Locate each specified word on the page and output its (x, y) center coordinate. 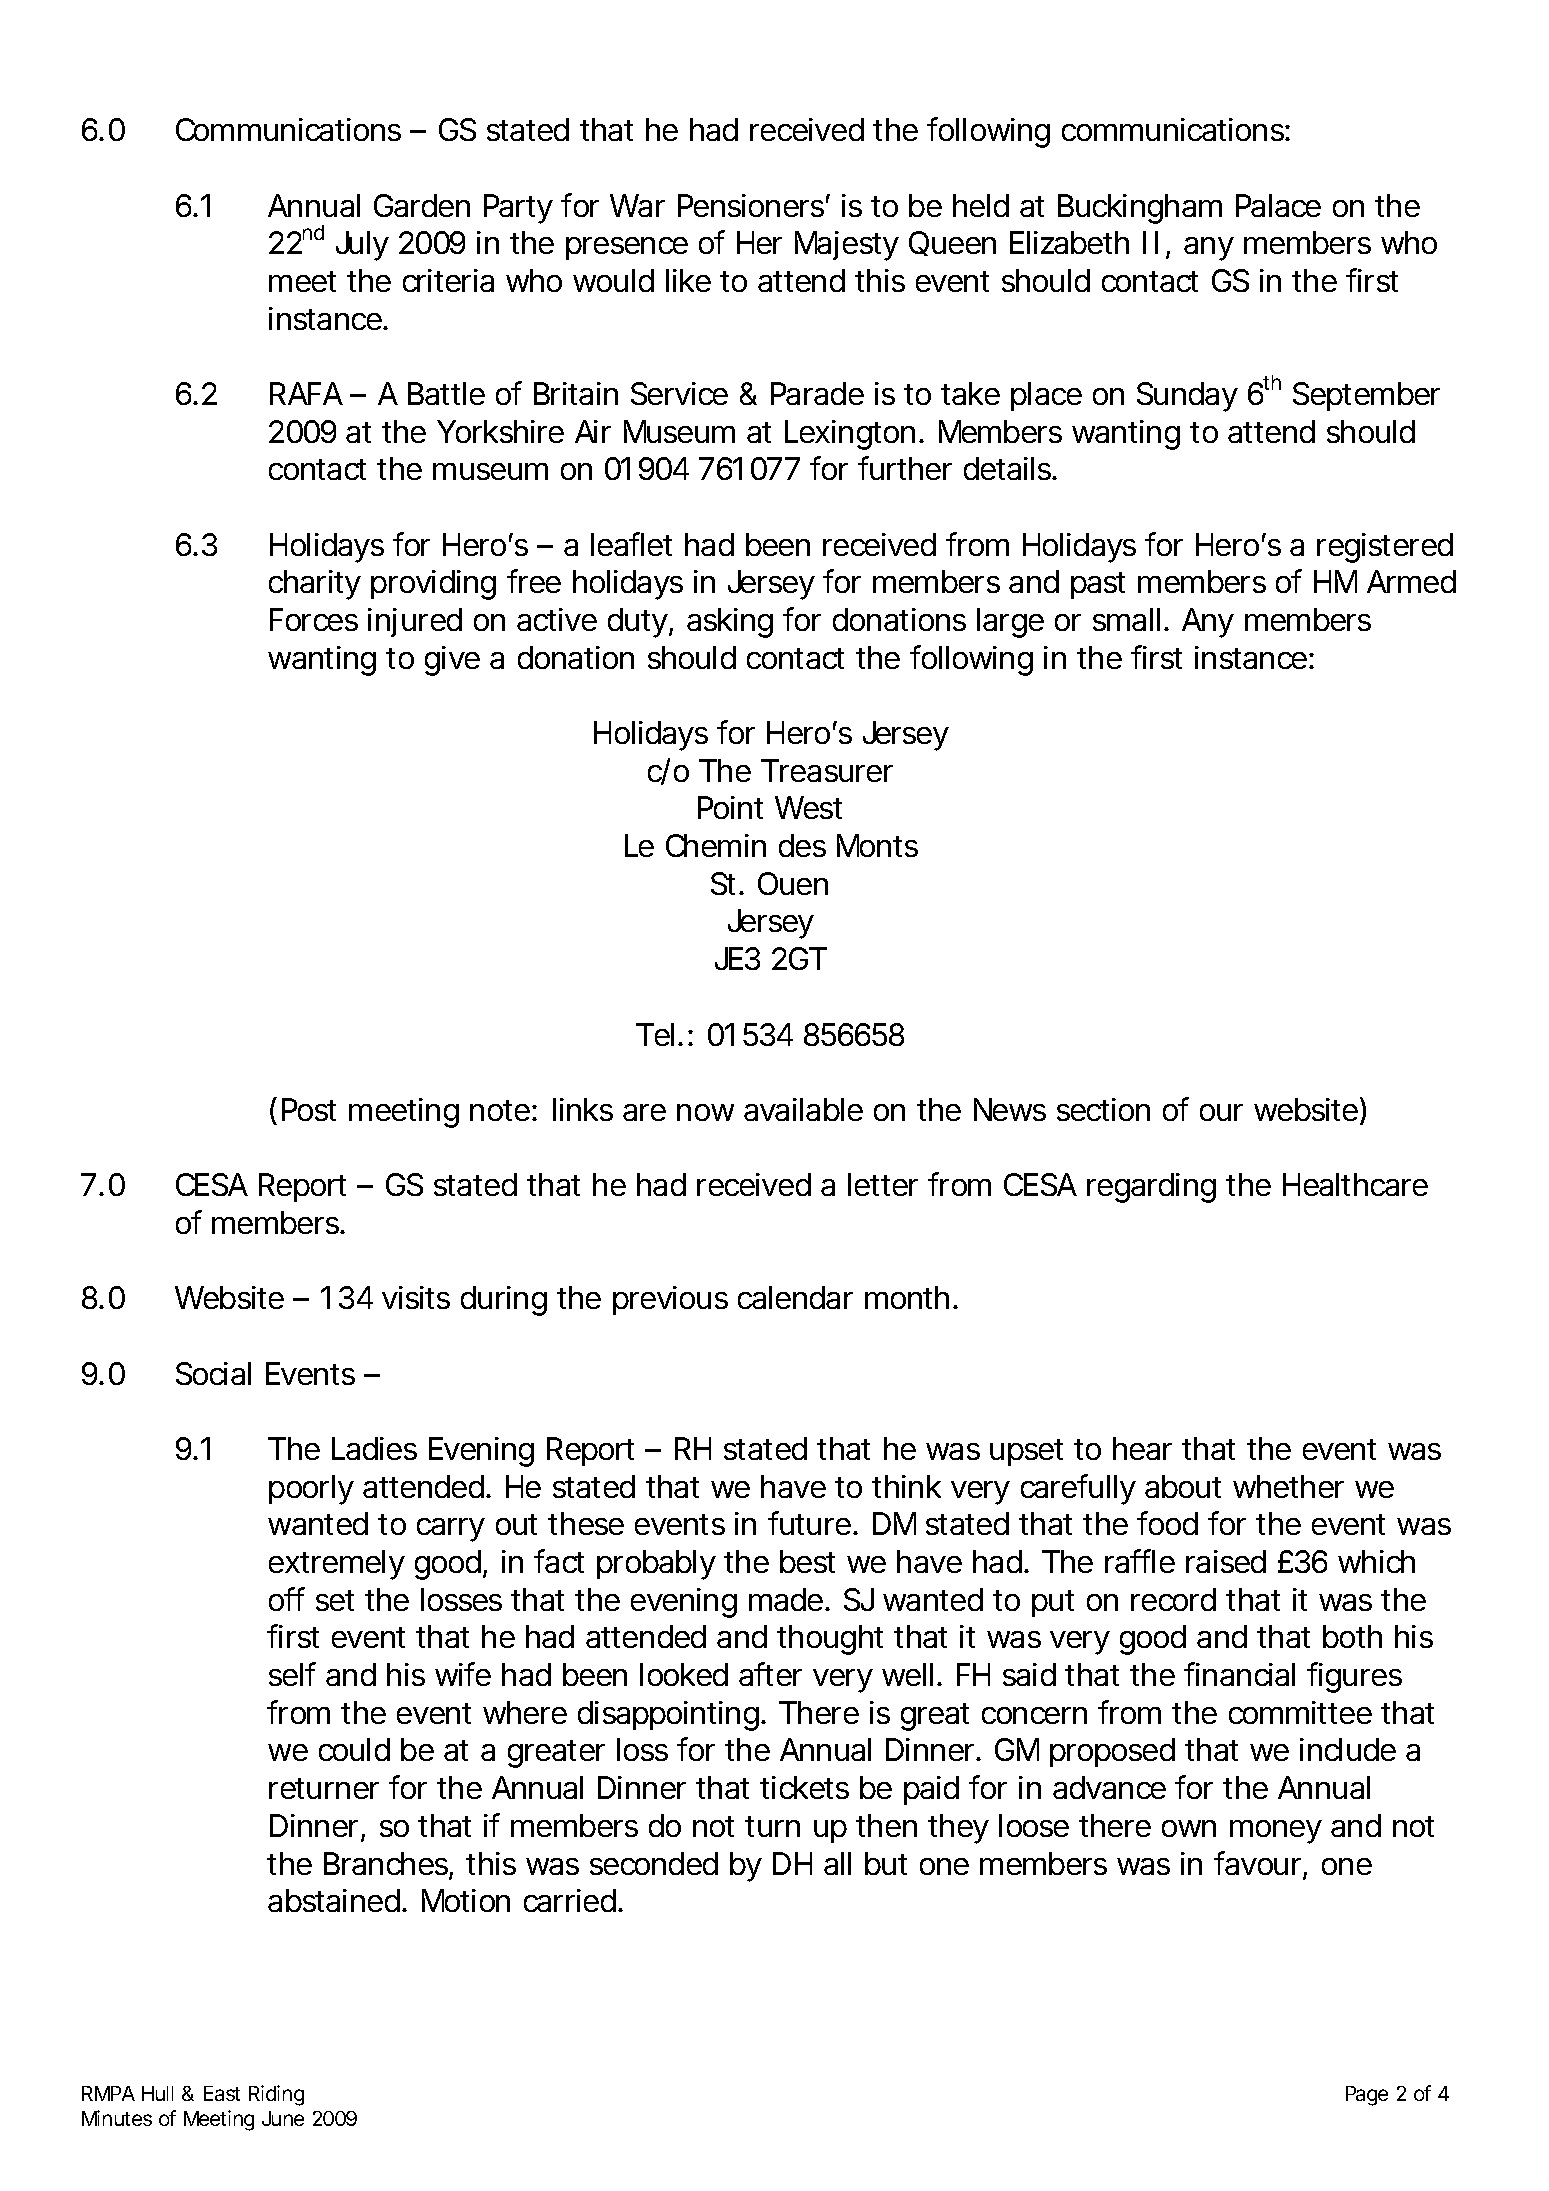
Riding (276, 2095)
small (1126, 619)
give (452, 661)
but (886, 1863)
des (802, 845)
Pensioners (751, 205)
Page (1367, 2096)
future (809, 1523)
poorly (311, 1490)
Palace (1278, 205)
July (362, 246)
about (1183, 1486)
